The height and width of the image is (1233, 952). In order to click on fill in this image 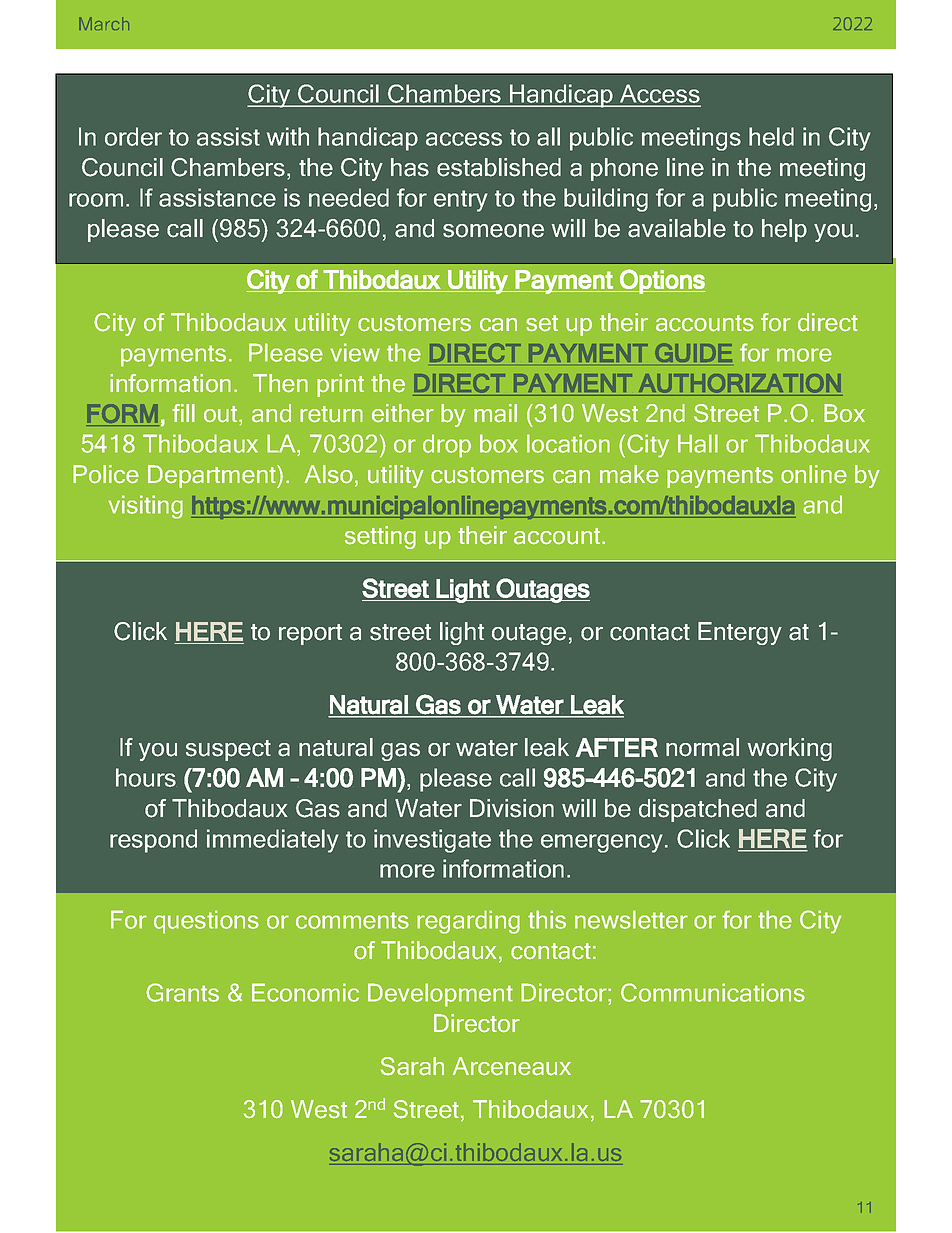, I will do `click(183, 413)`.
